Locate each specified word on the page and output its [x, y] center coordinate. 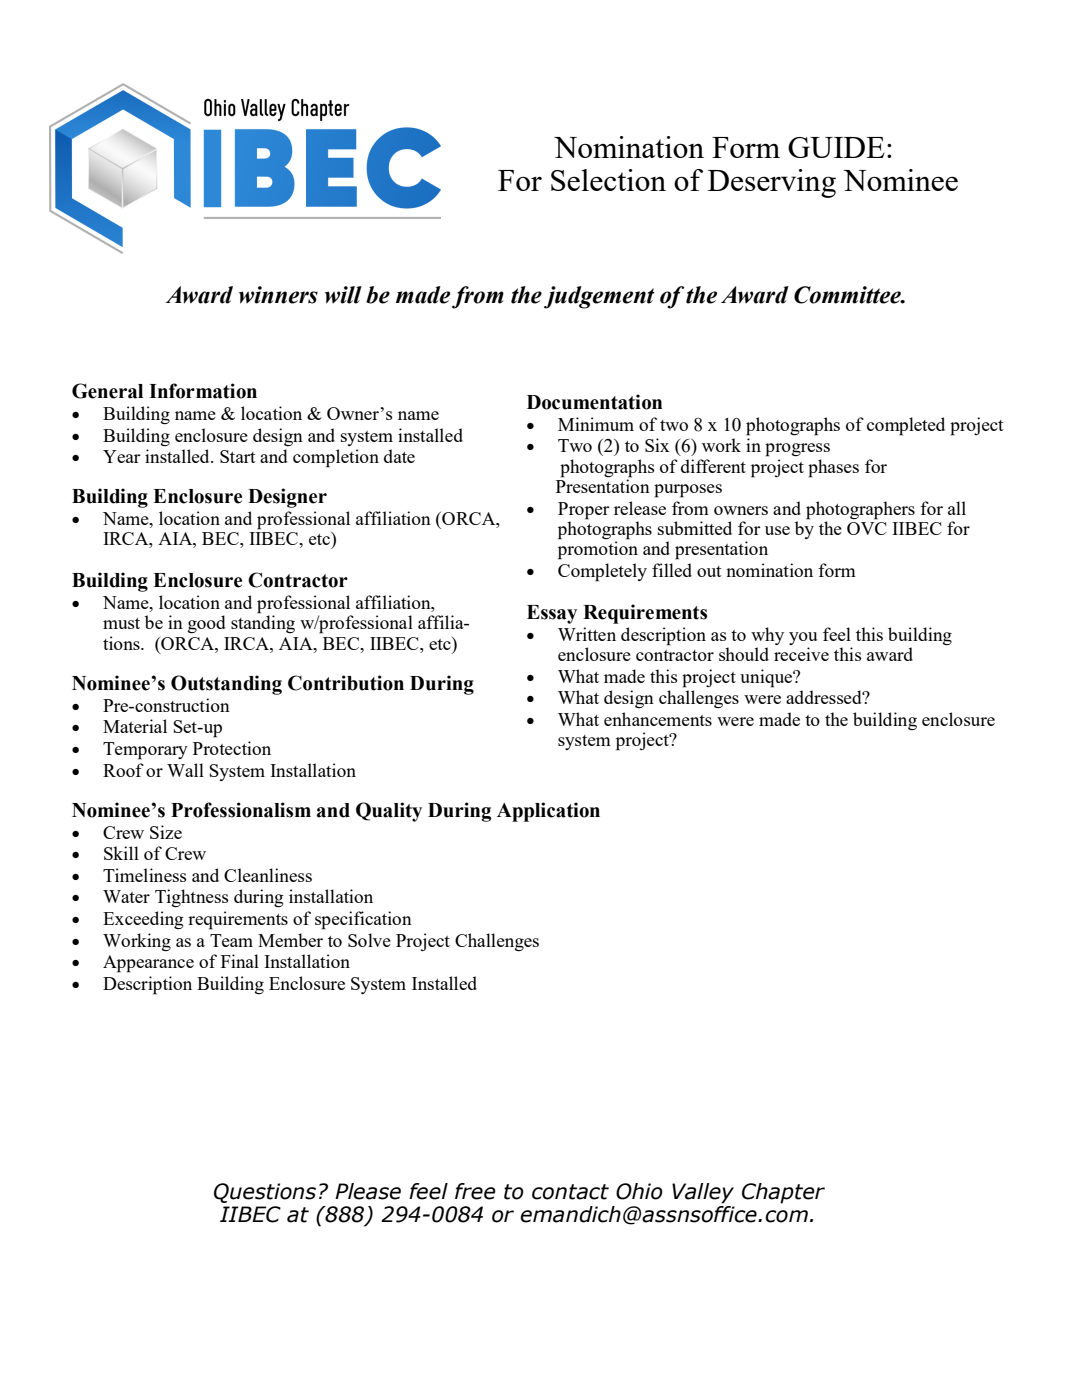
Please [368, 1191]
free [475, 1191]
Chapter [783, 1193]
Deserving [772, 183]
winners [278, 295]
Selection [608, 180]
